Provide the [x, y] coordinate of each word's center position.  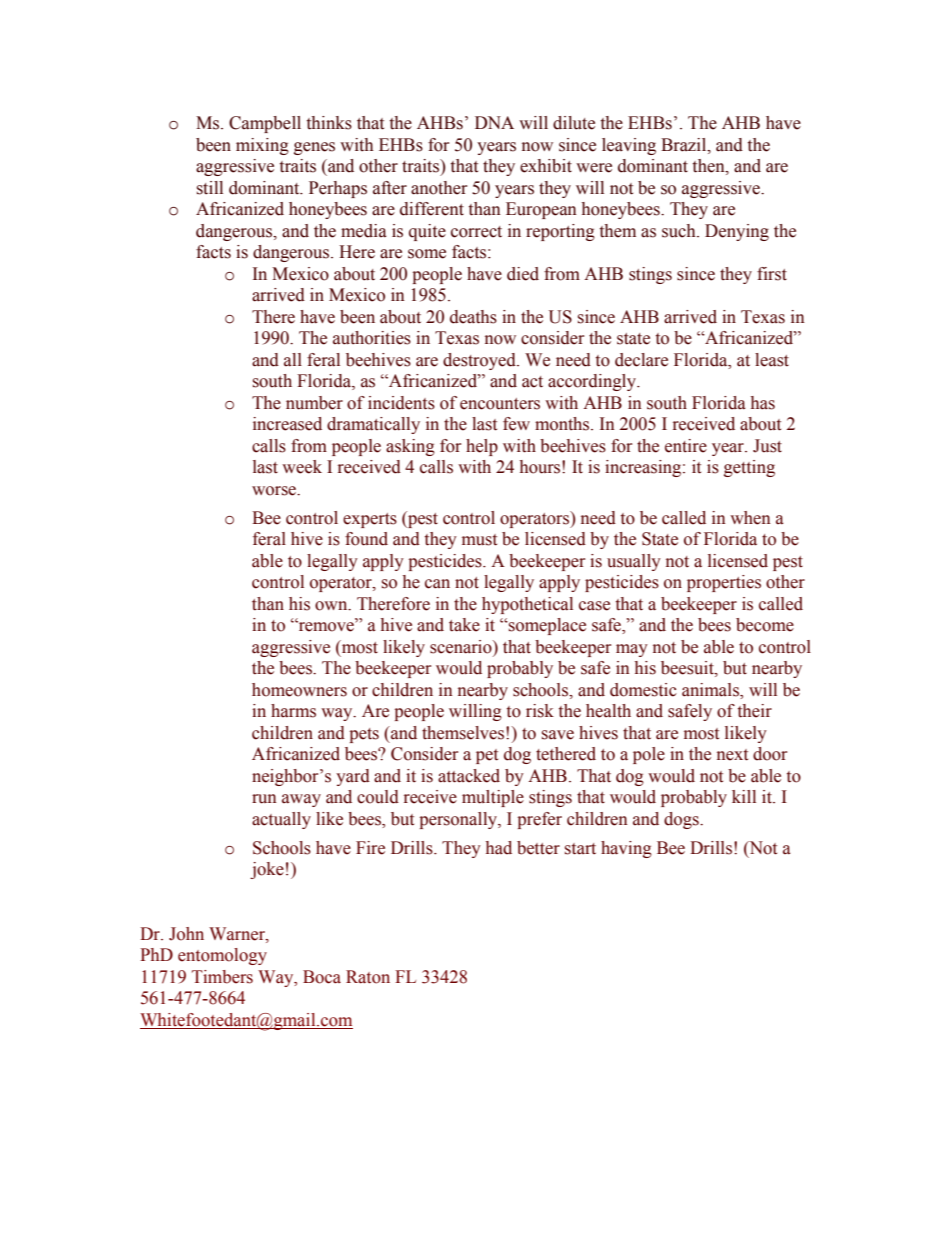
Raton [368, 977]
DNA [494, 122]
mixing [262, 146]
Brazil [685, 145]
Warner [238, 934]
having [626, 849]
